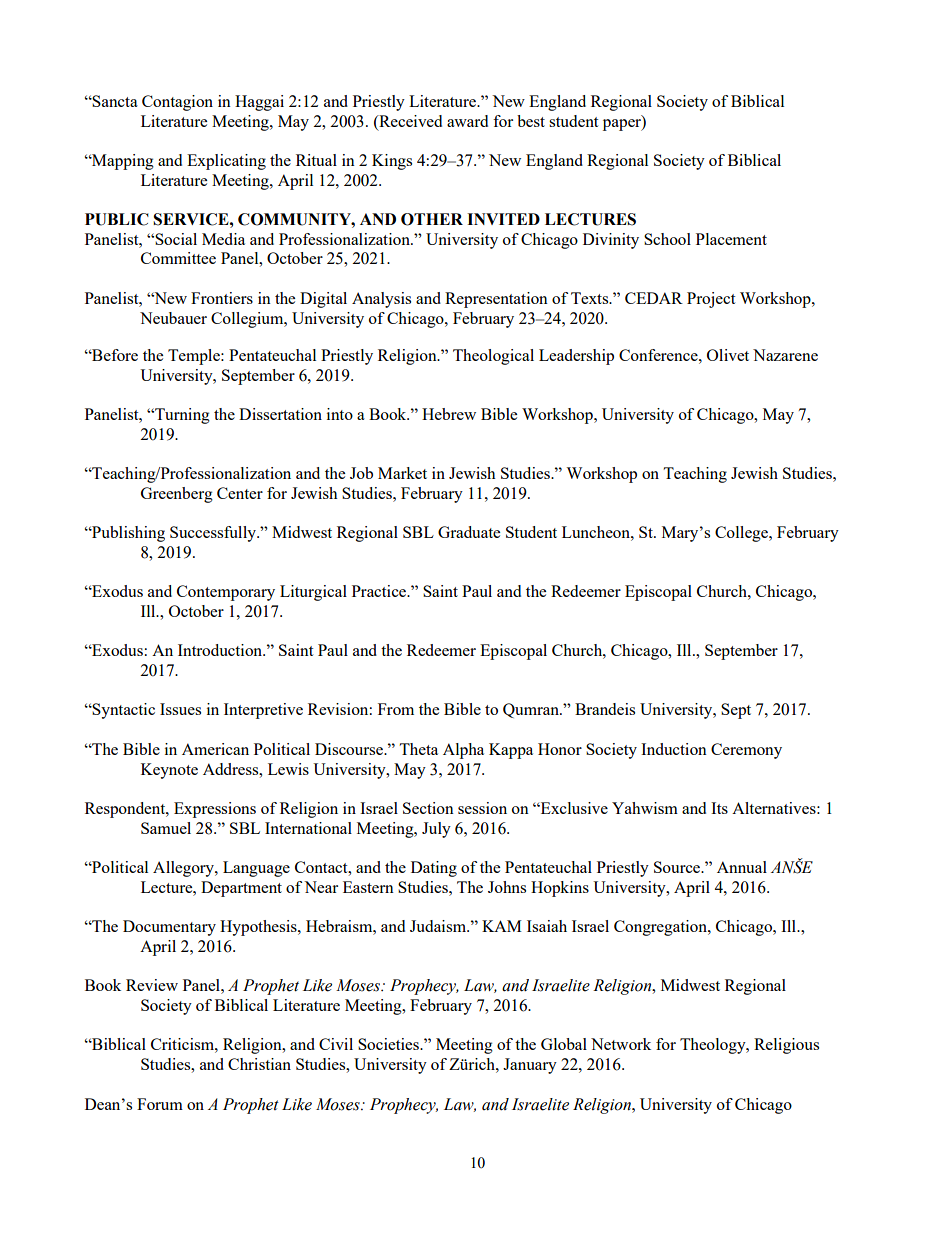 This image has height=1233, width=952. What do you see at coordinates (469, 532) in the image?
I see `Graduate` at bounding box center [469, 532].
